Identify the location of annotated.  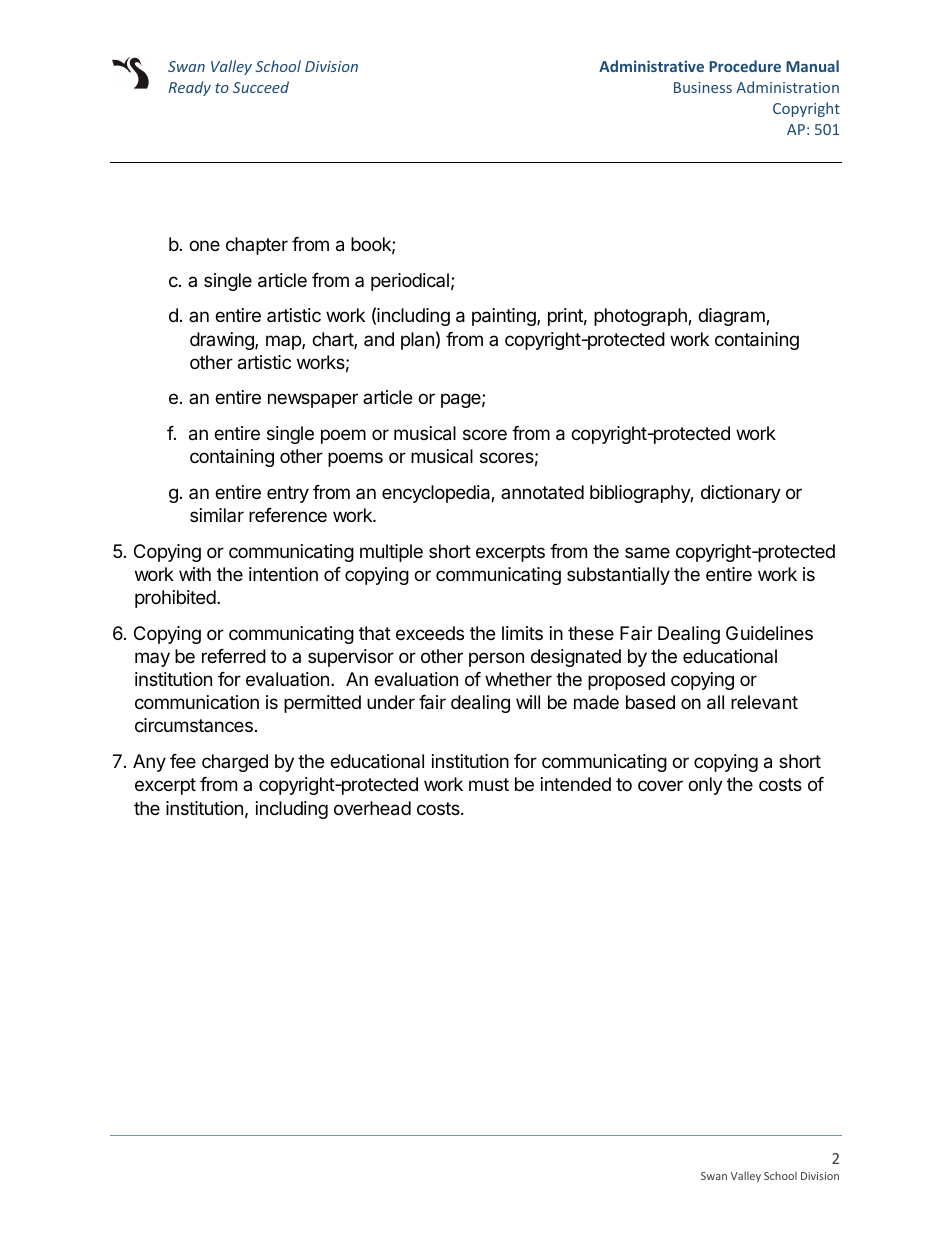
(542, 492).
